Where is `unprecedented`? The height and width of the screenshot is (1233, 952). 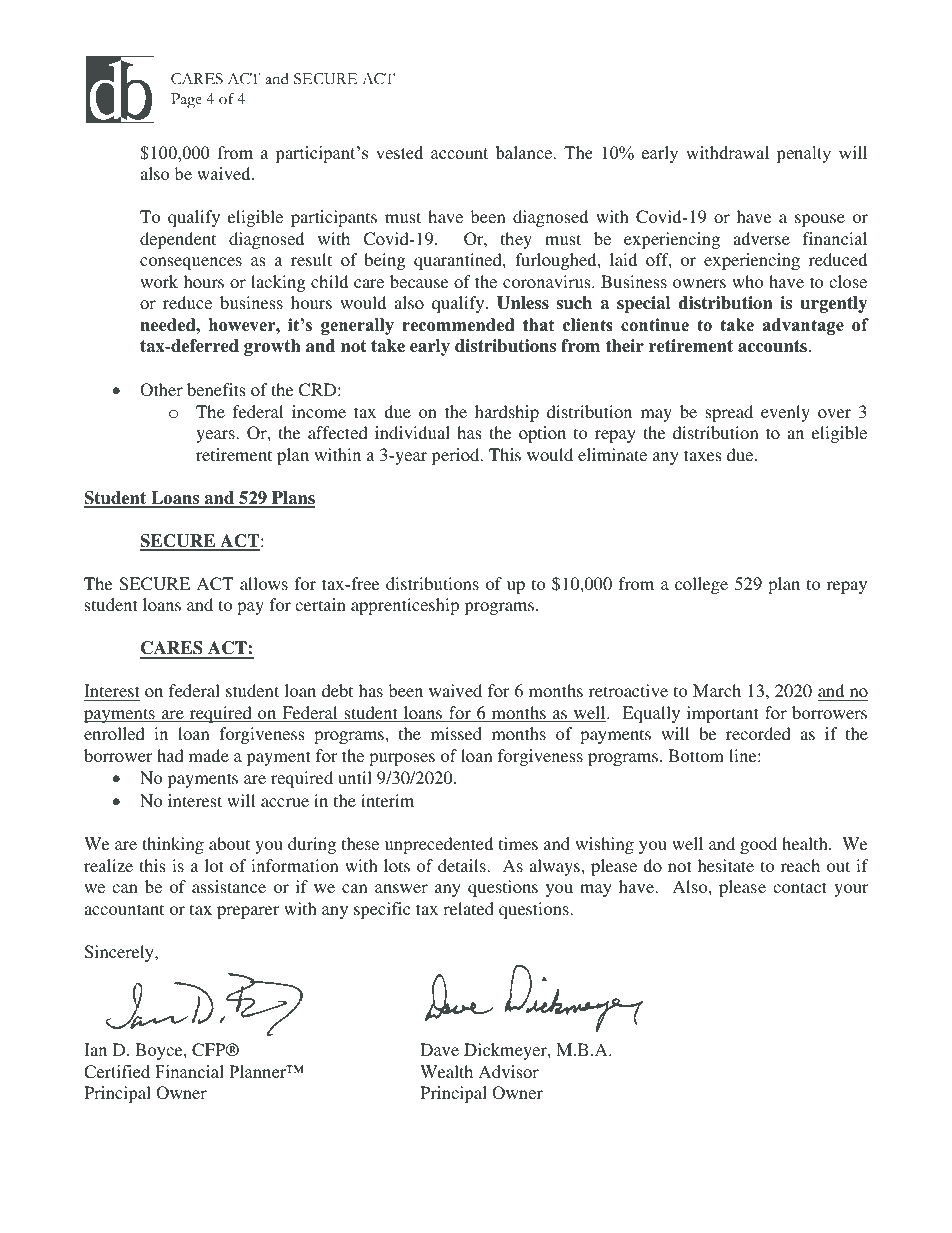
unprecedented is located at coordinates (439, 845).
